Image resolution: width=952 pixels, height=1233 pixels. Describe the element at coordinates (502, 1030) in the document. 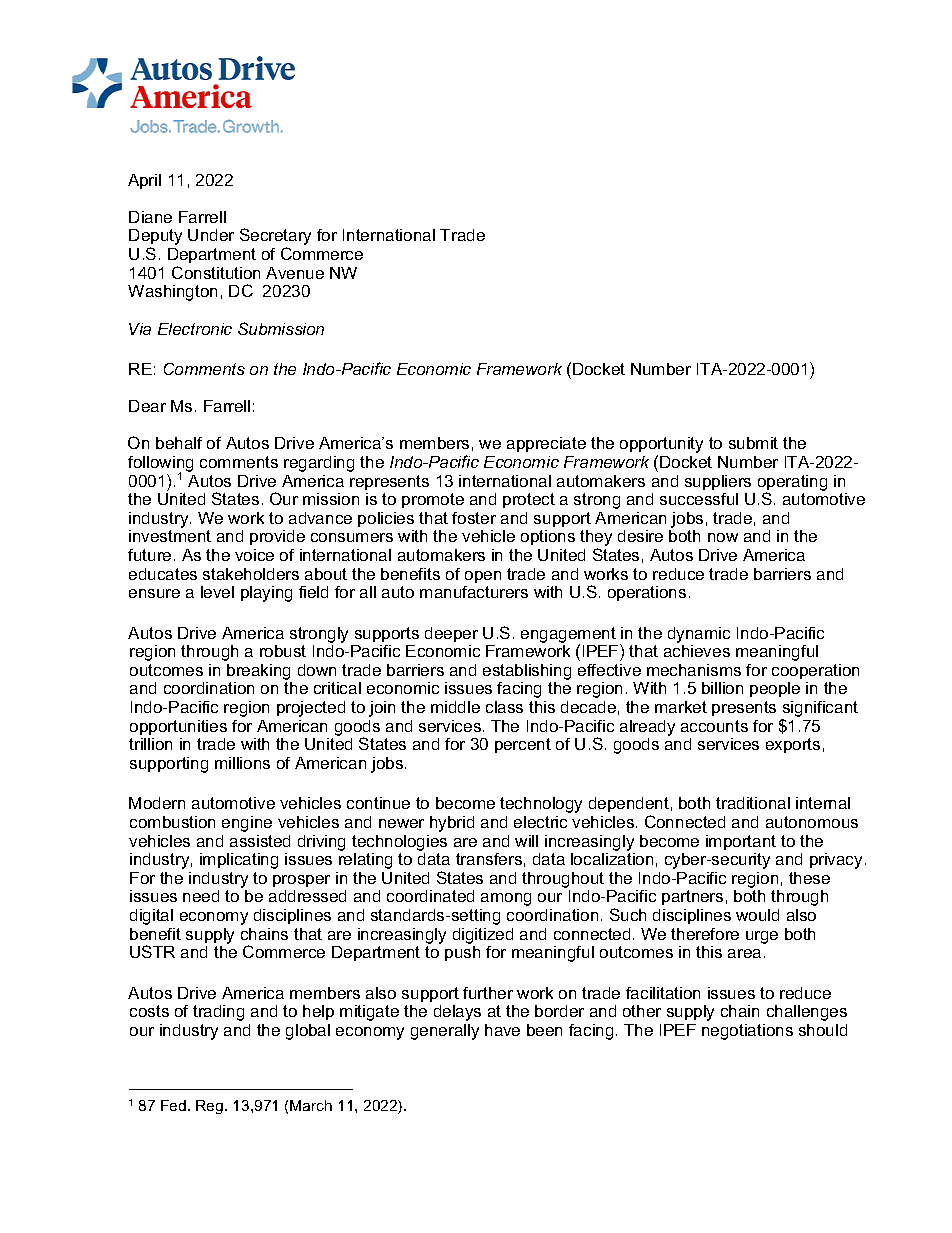

I see `have` at that location.
